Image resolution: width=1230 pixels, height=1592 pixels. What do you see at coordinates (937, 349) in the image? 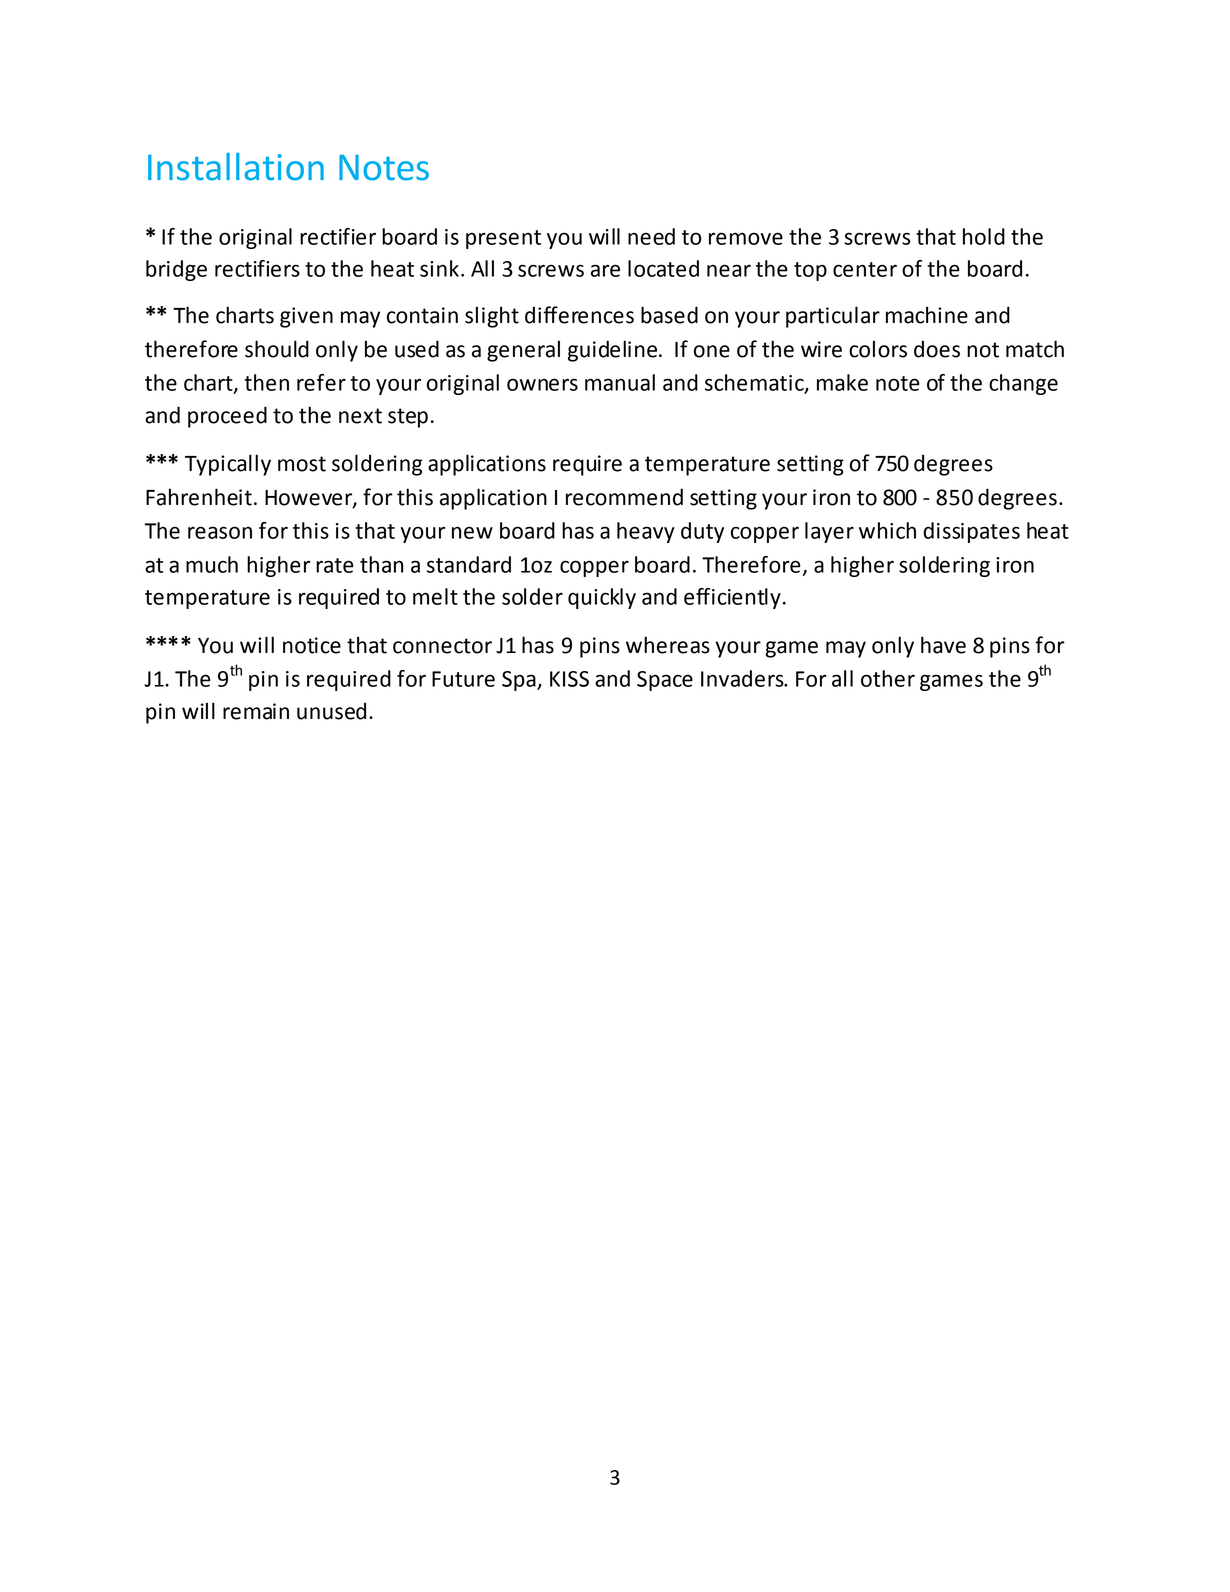
I see `does` at bounding box center [937, 349].
